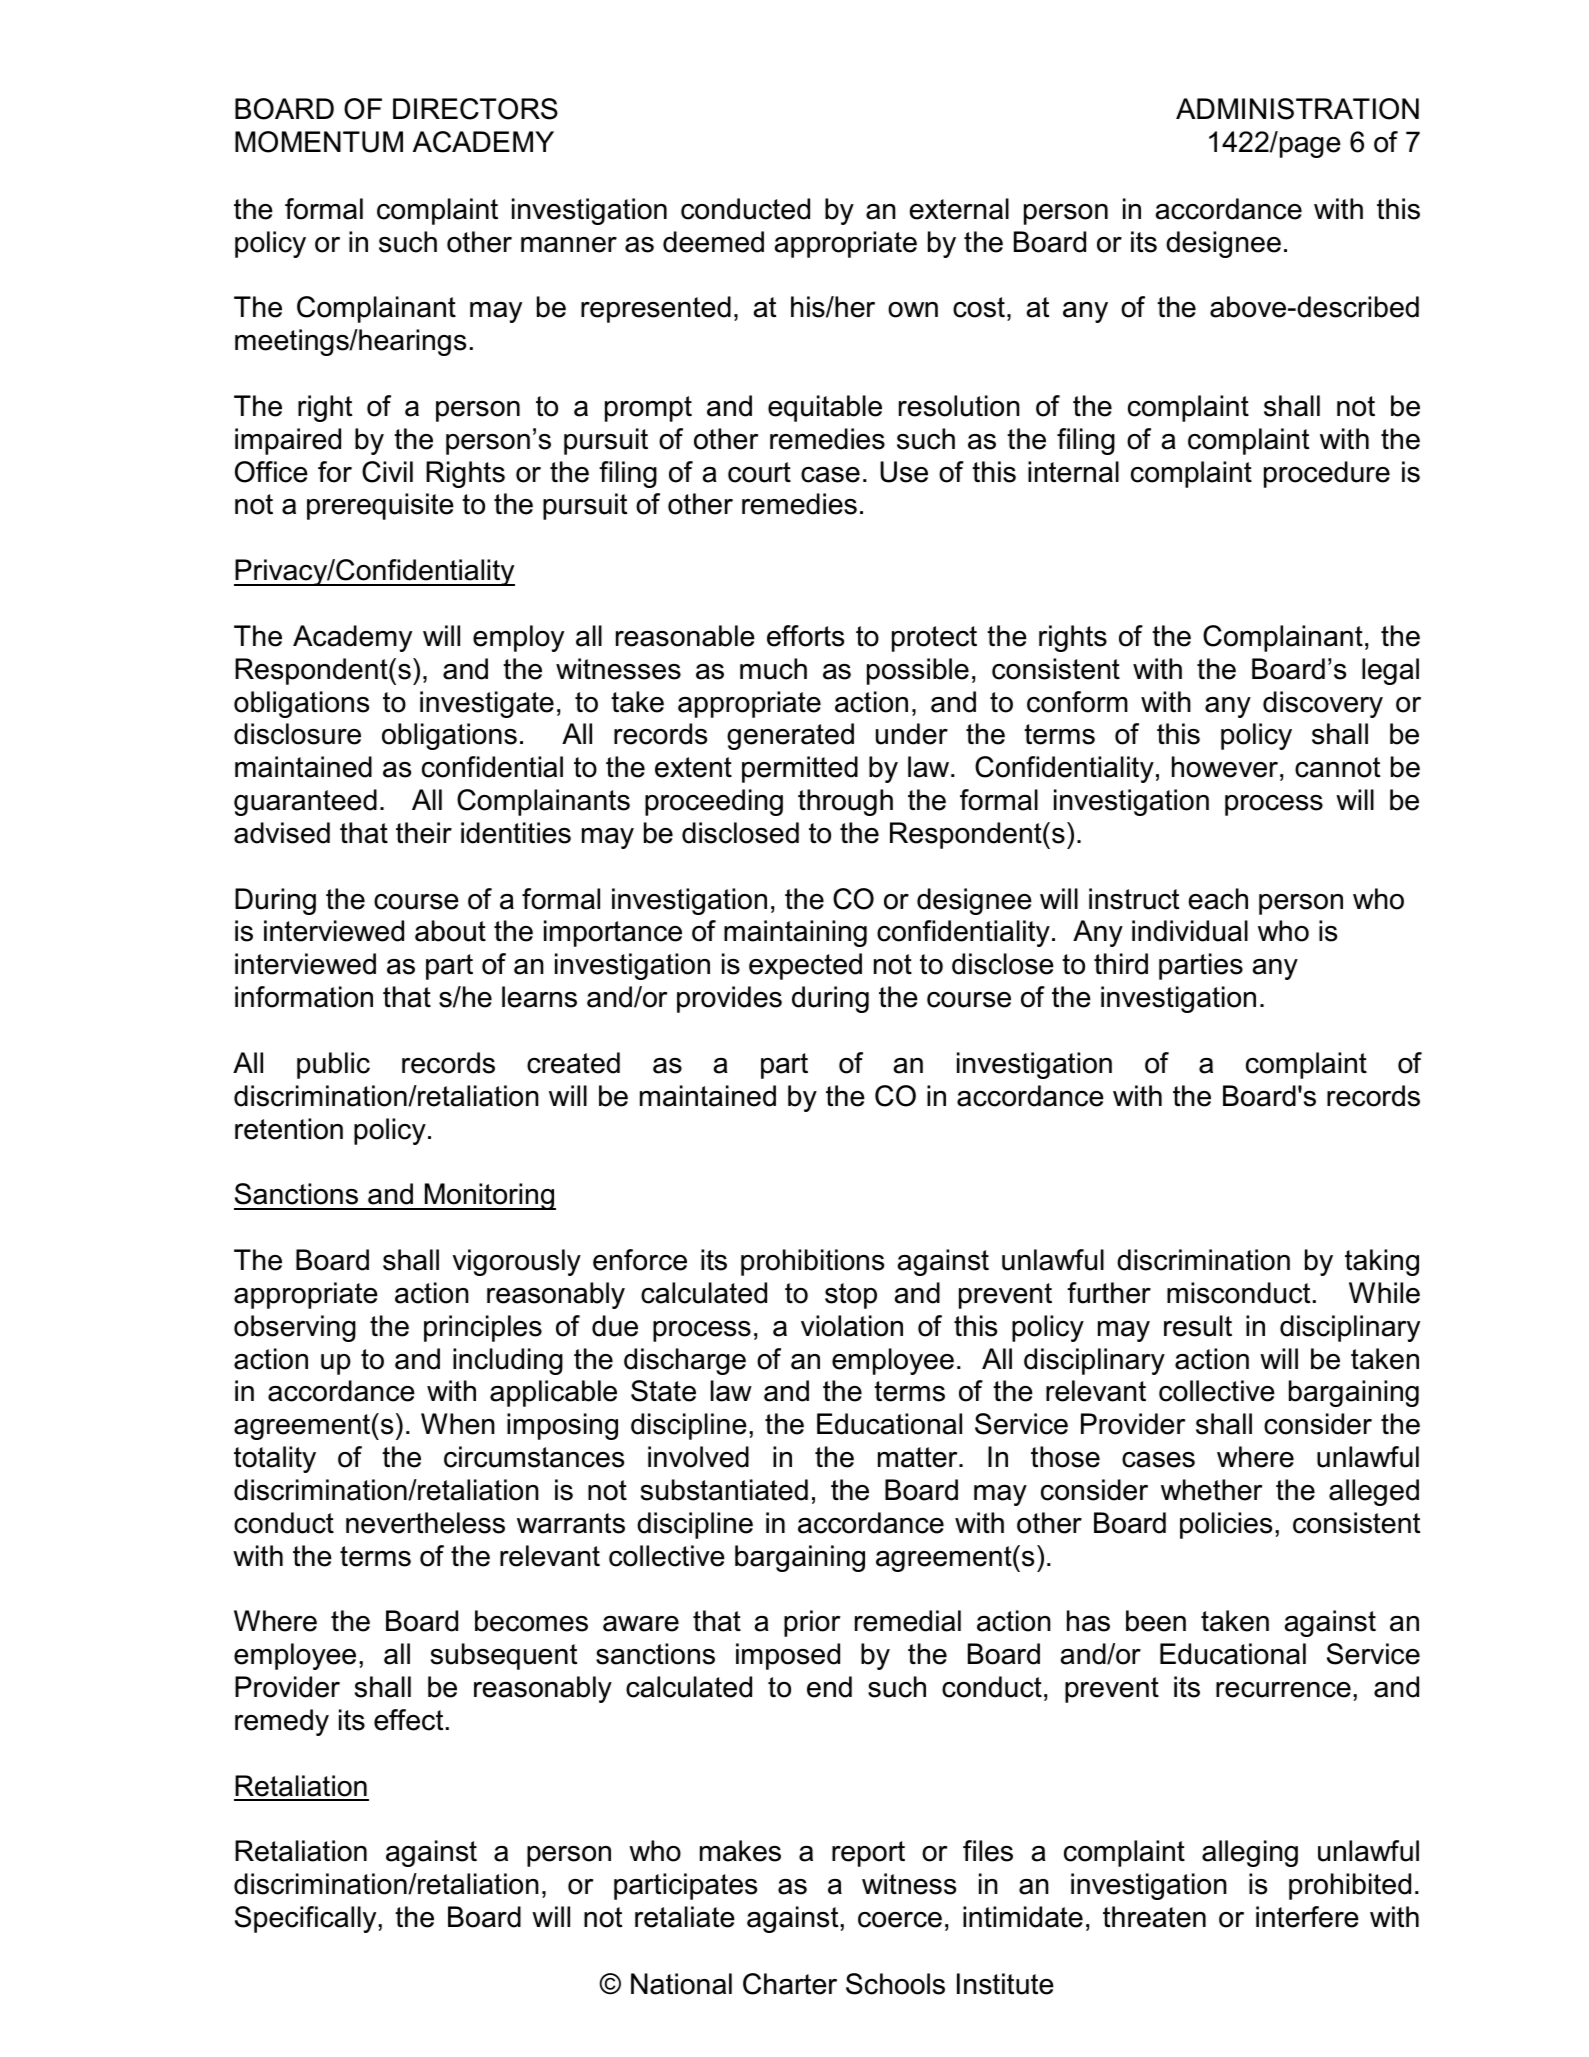  What do you see at coordinates (959, 209) in the screenshot?
I see `external` at bounding box center [959, 209].
